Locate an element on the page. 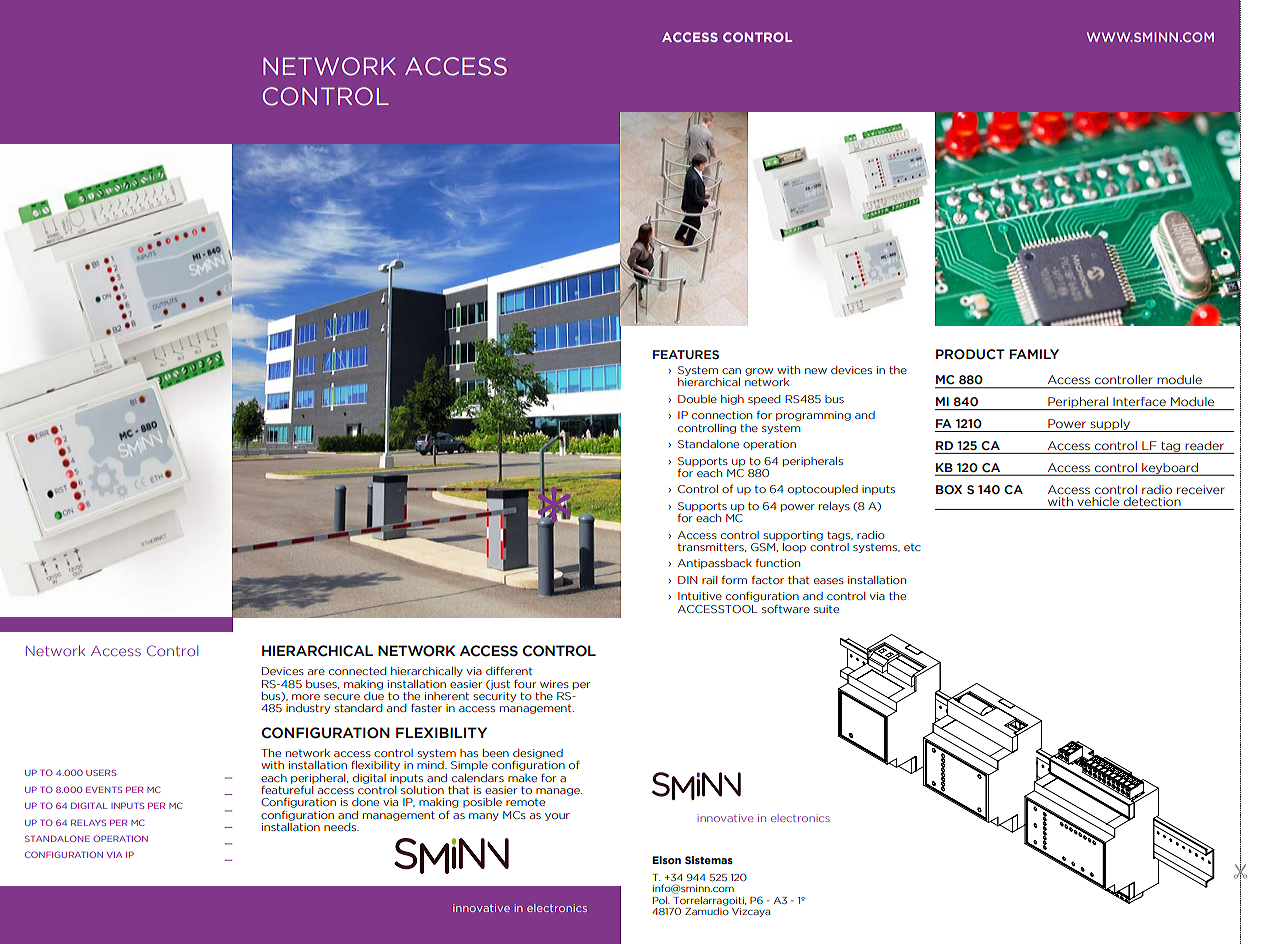 The width and height of the image is (1288, 944). Pol is located at coordinates (661, 900).
